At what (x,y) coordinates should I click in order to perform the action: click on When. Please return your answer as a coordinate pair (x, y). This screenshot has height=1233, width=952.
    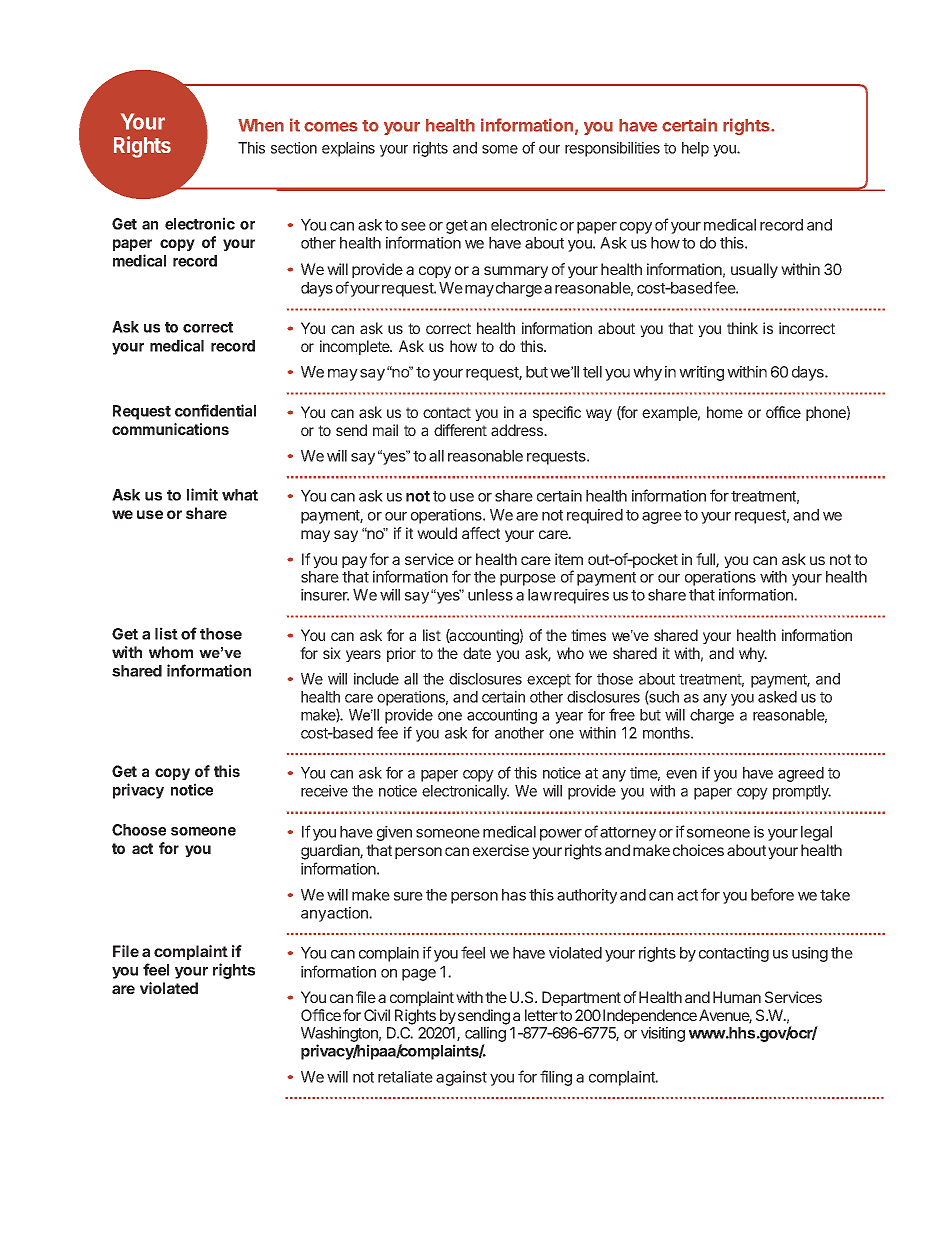
    Looking at the image, I should click on (261, 125).
